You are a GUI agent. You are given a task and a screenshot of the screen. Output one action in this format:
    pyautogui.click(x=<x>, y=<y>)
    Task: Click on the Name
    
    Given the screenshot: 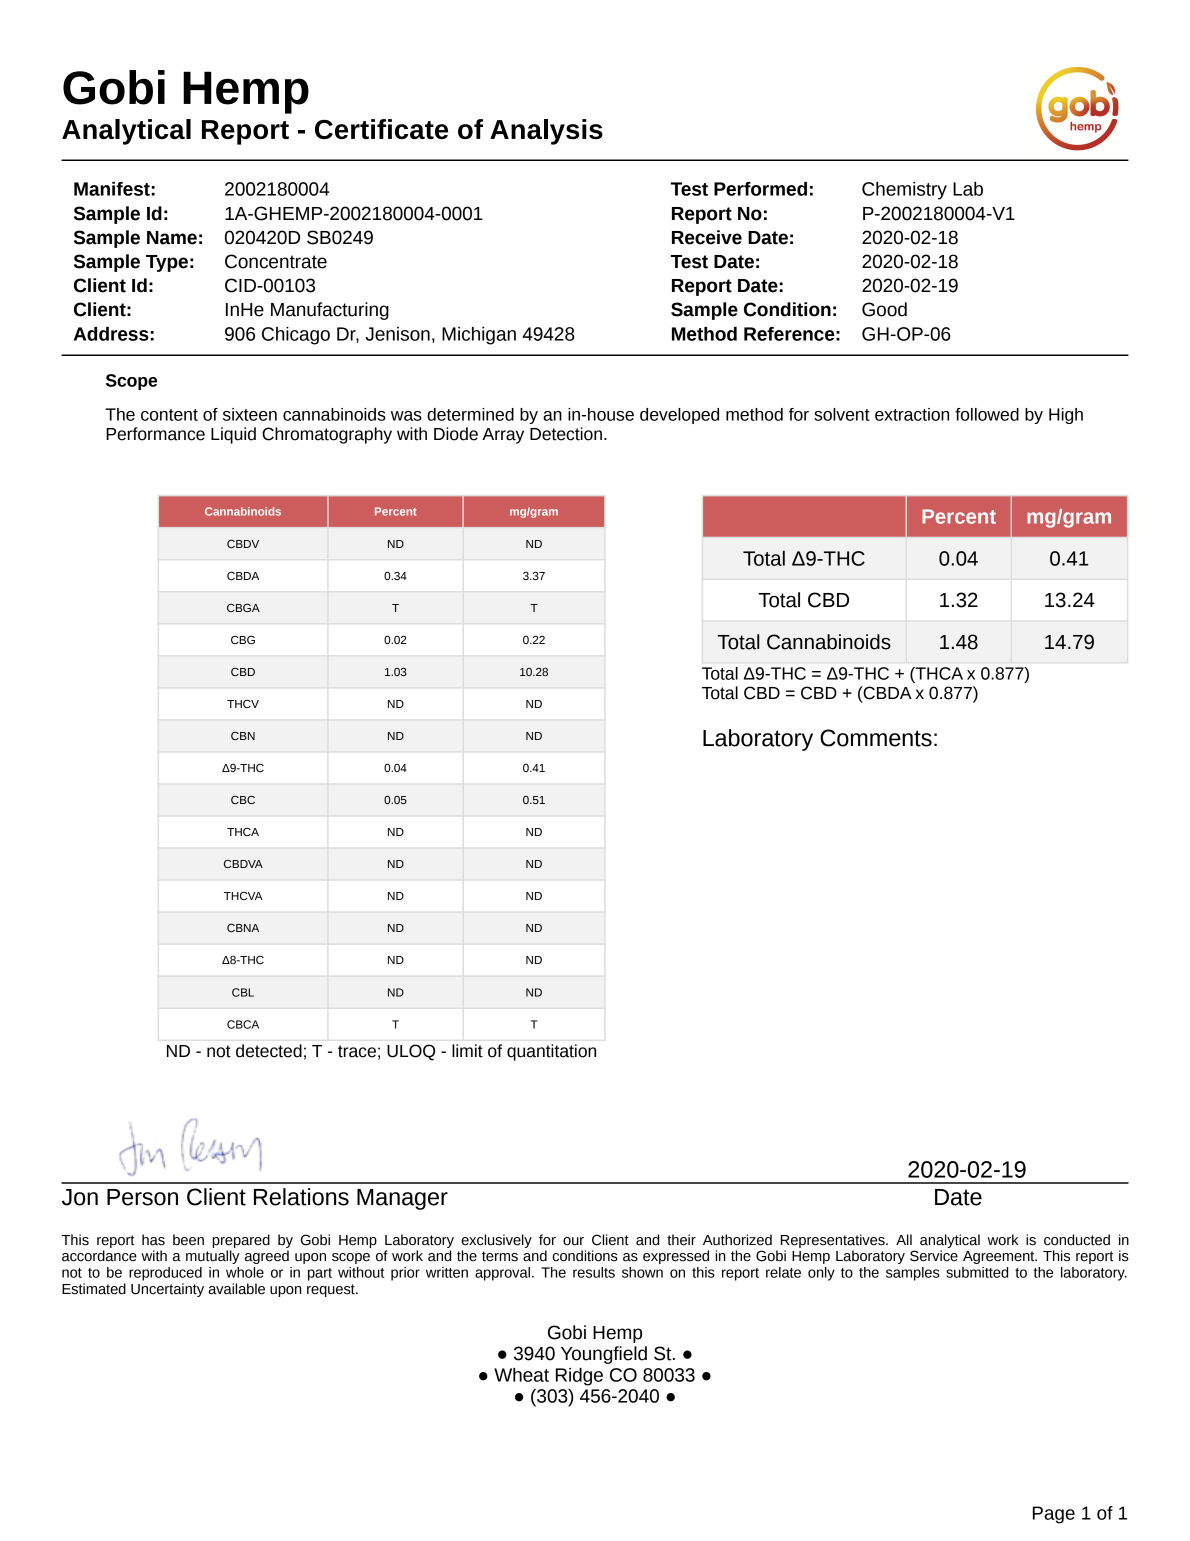 What is the action you would take?
    pyautogui.click(x=172, y=238)
